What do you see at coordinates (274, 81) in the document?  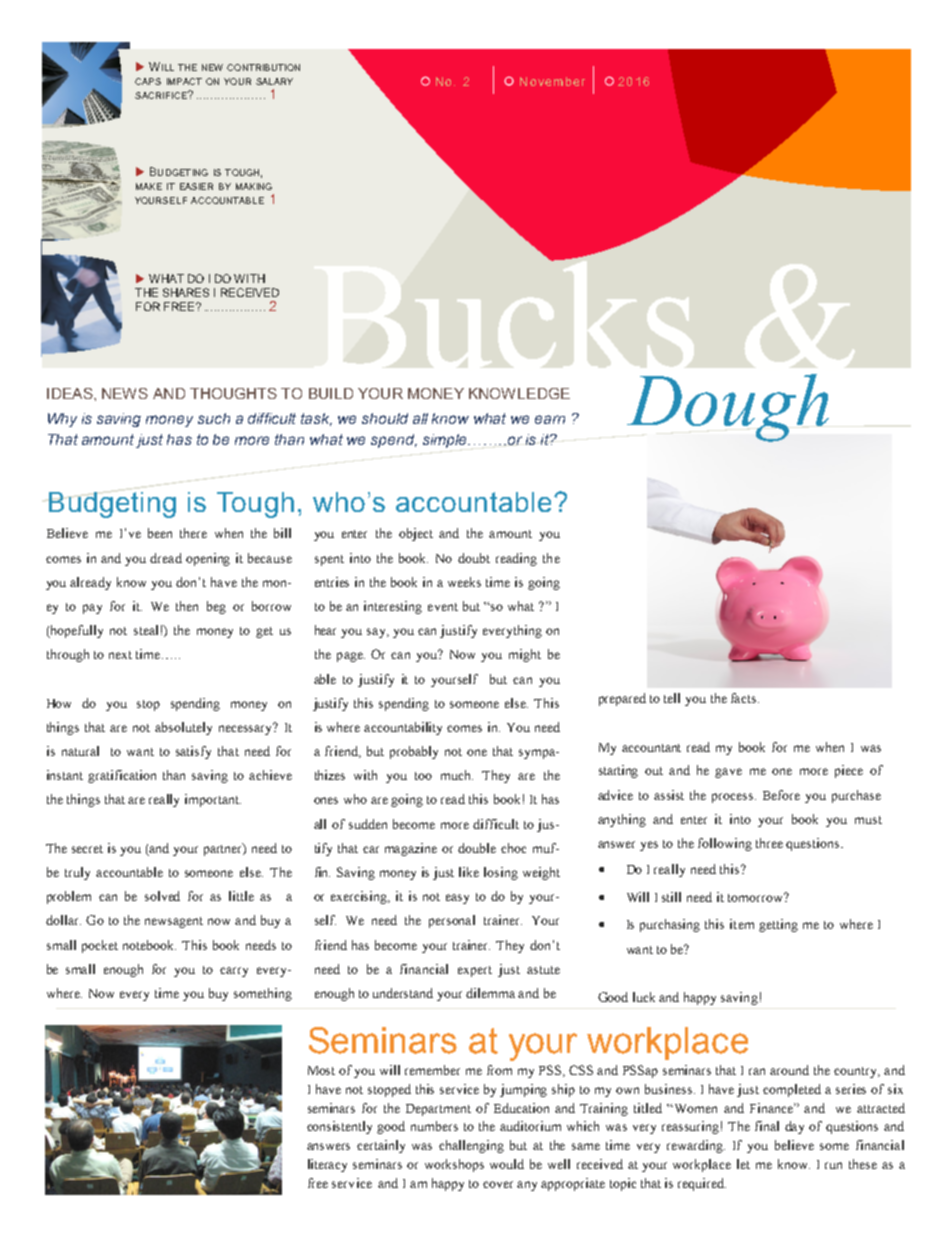 I see `SALARY` at bounding box center [274, 81].
